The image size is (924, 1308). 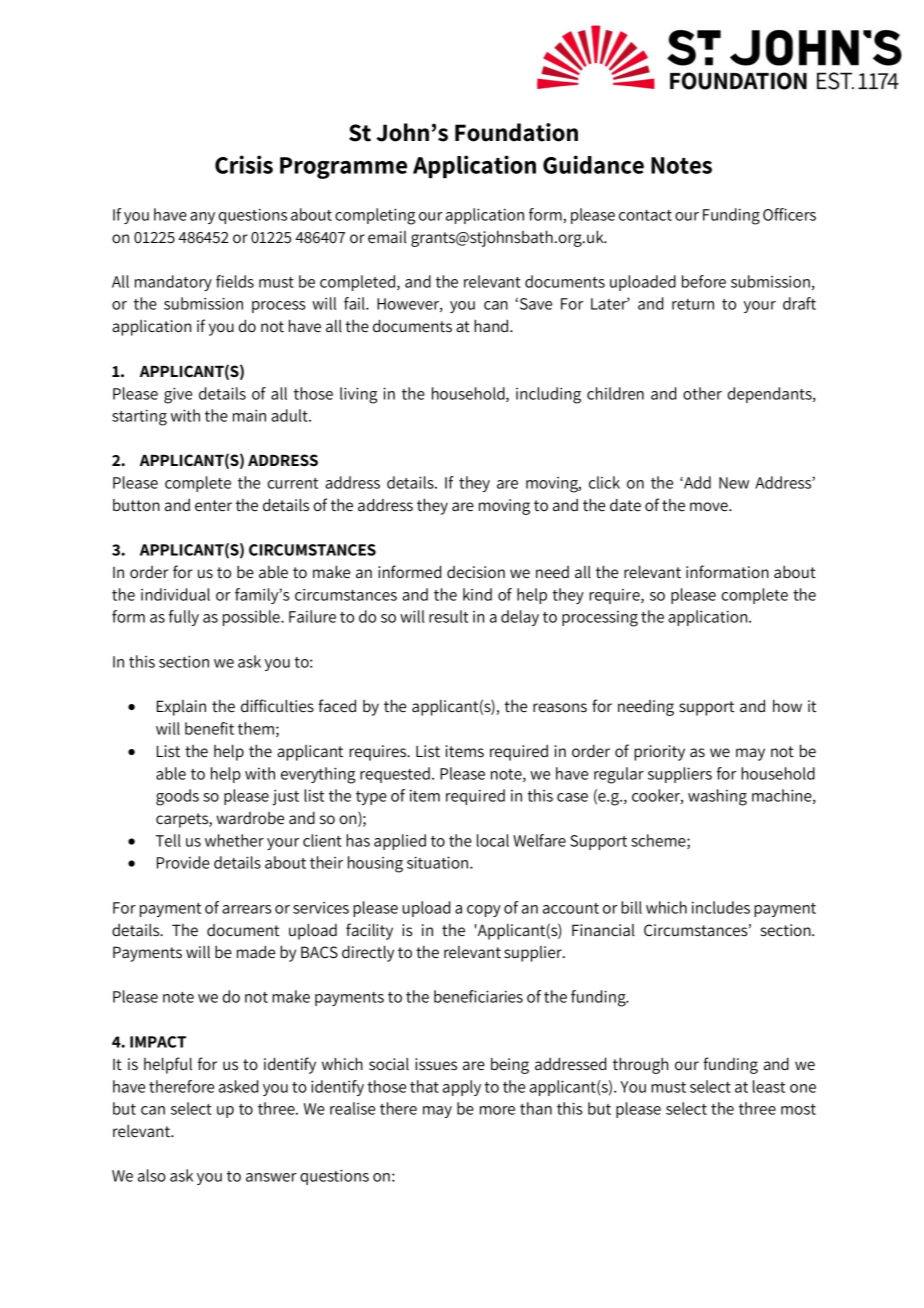 I want to click on most, so click(x=798, y=1109).
